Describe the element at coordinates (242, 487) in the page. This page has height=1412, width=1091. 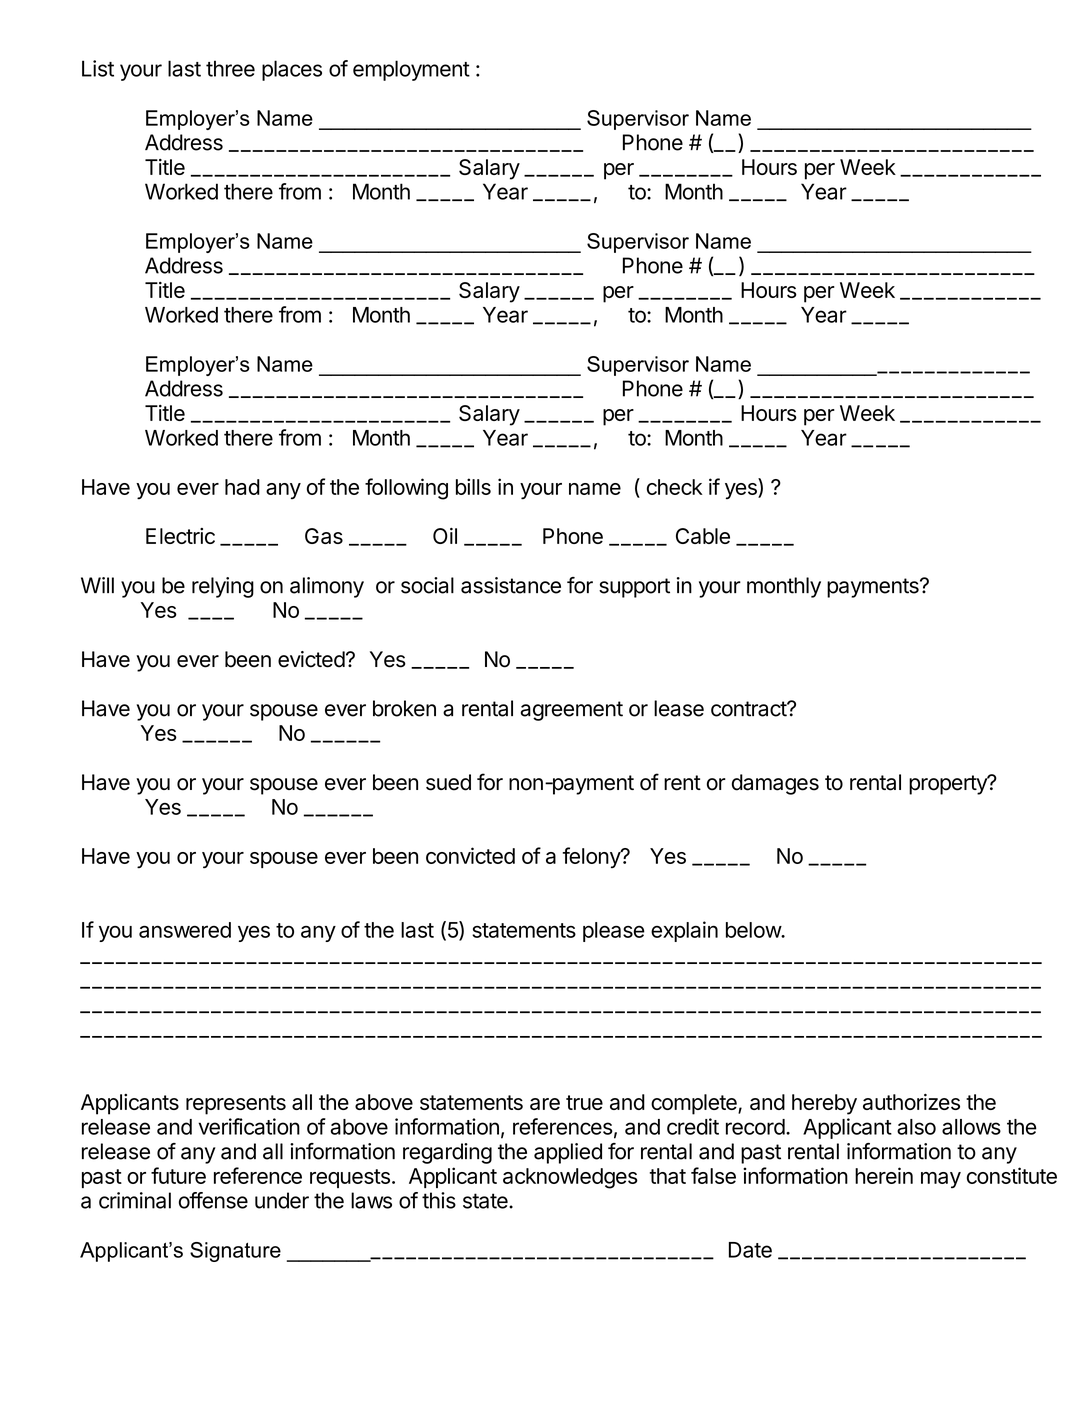
I see `had` at that location.
